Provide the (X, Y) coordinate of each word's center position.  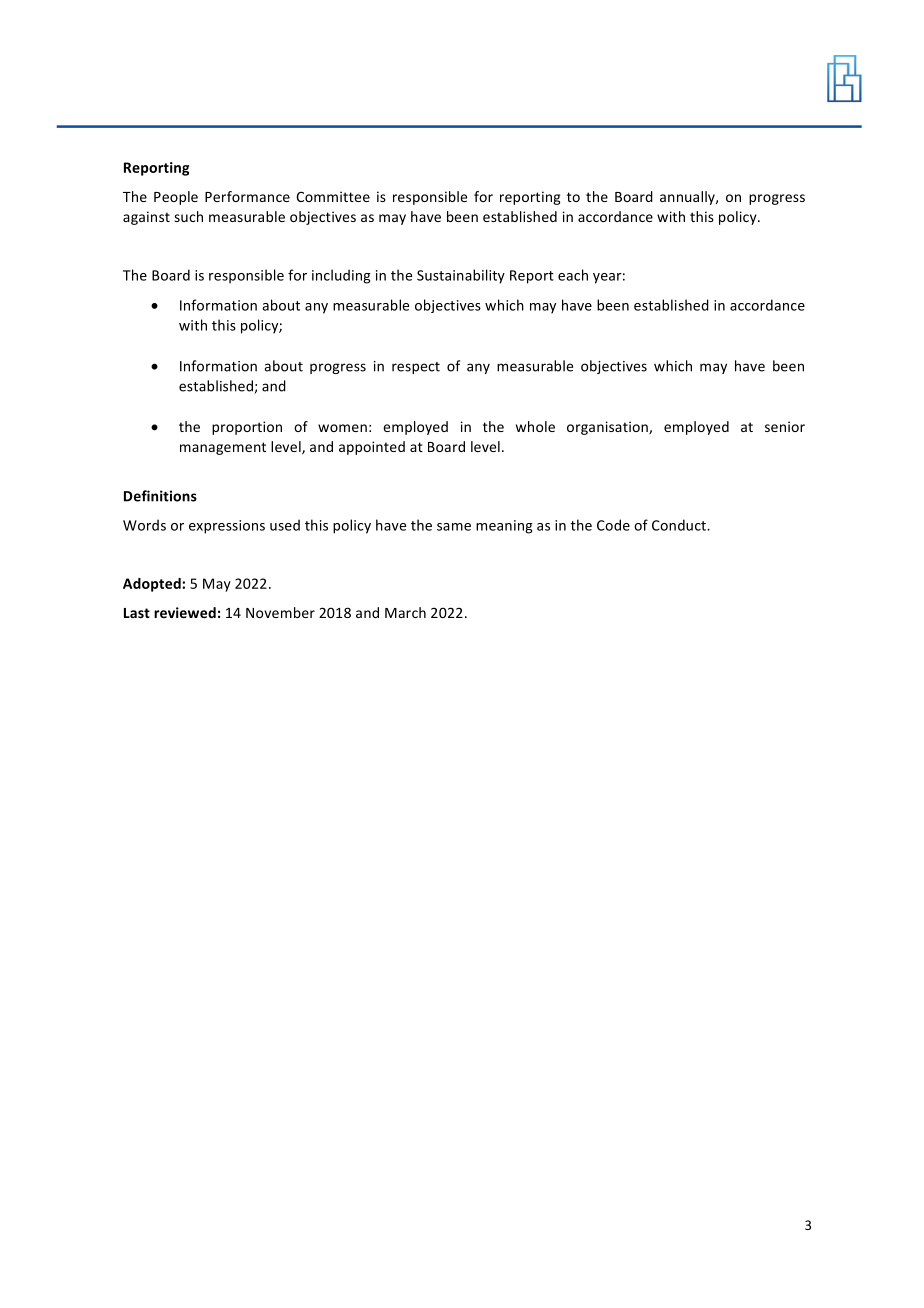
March (405, 612)
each (573, 275)
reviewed (185, 612)
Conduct (680, 525)
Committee (333, 196)
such (188, 216)
